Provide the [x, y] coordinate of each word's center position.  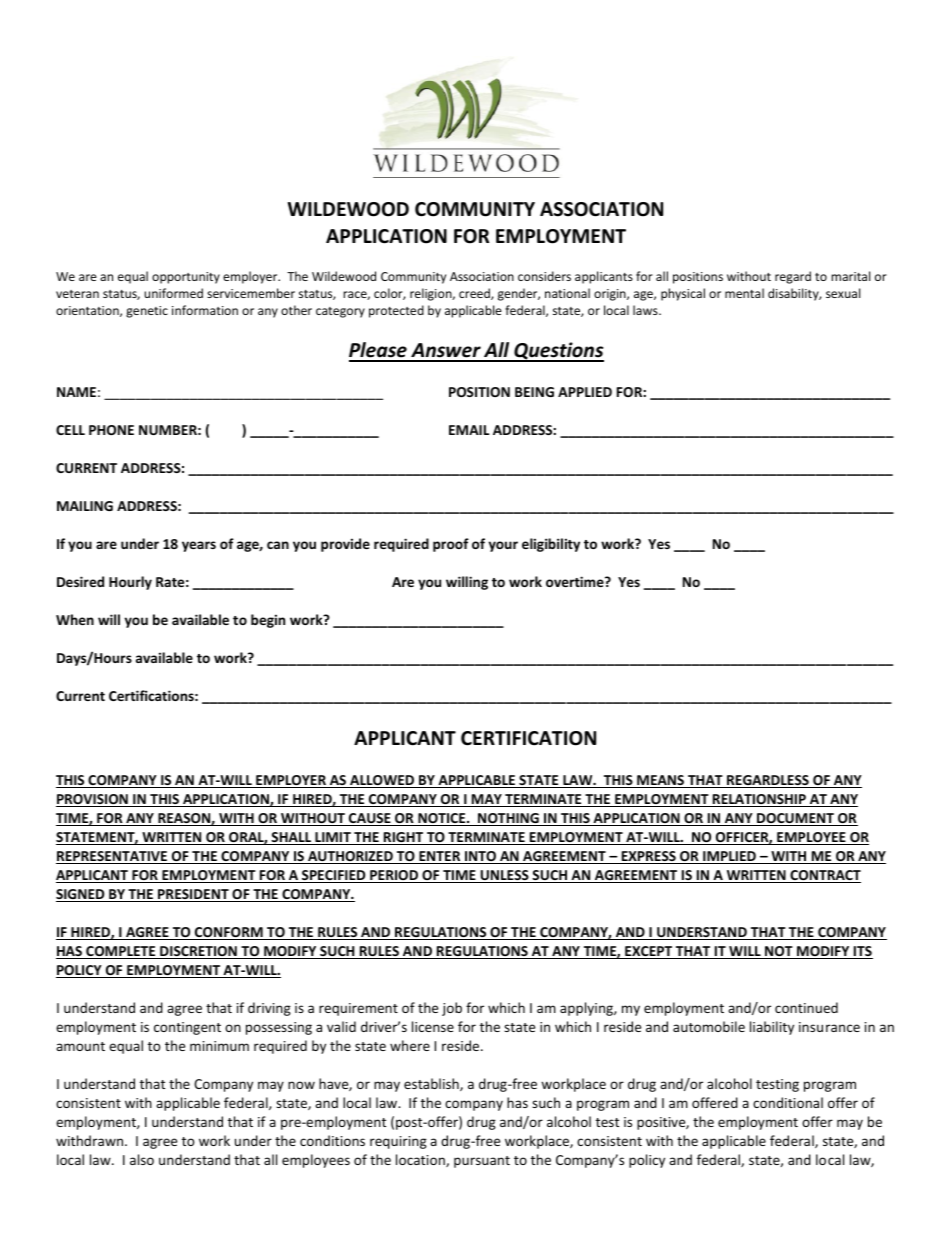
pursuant [482, 1162]
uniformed [173, 293]
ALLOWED [382, 781]
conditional [788, 1102]
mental [744, 293]
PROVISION [93, 800]
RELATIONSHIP [759, 800]
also [142, 1159]
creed [475, 294]
